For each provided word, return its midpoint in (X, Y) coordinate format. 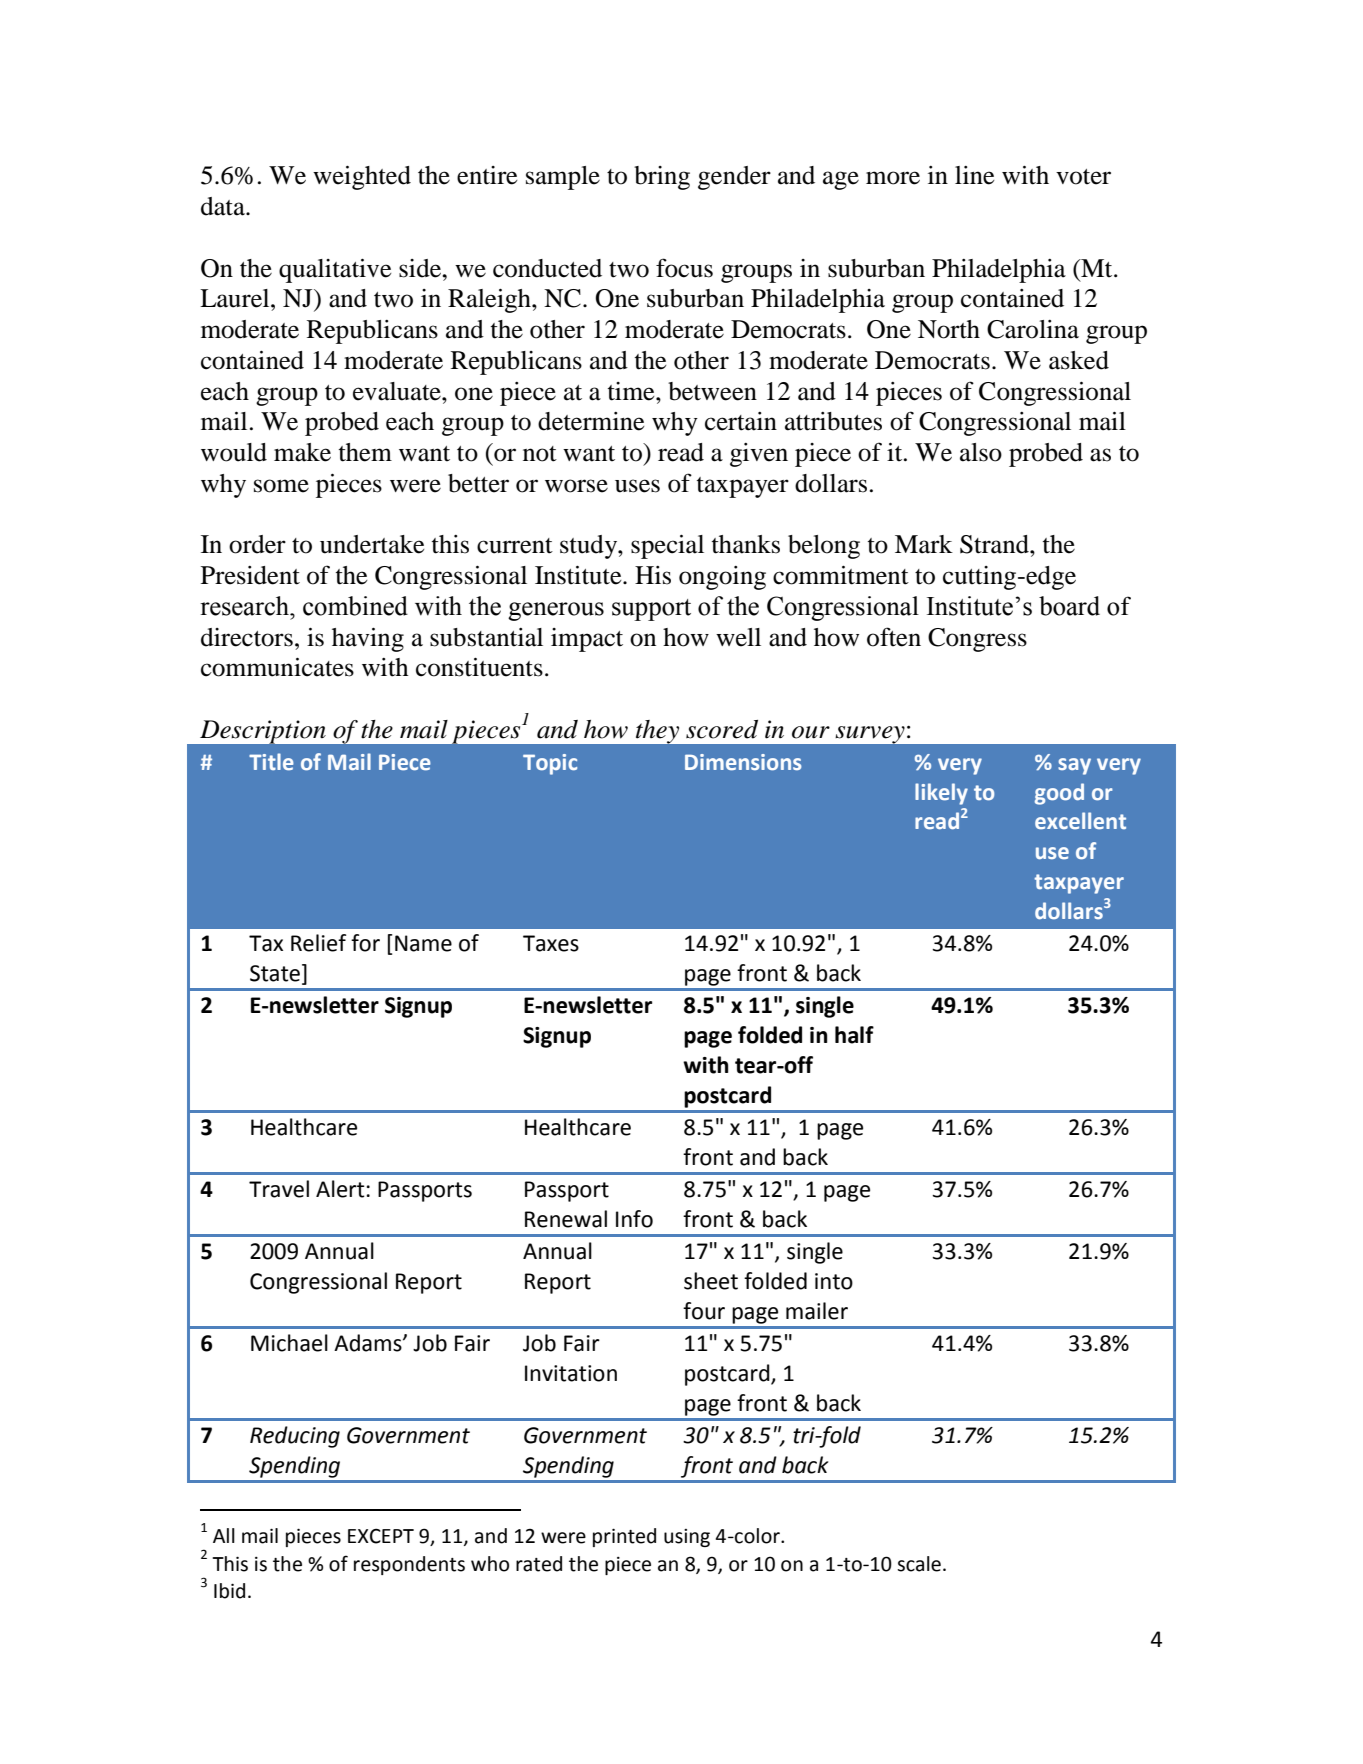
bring (662, 178)
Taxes (551, 943)
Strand (995, 544)
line (974, 175)
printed (624, 1537)
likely (941, 794)
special (667, 547)
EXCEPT (381, 1536)
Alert (340, 1189)
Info (634, 1219)
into (834, 1281)
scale (919, 1564)
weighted (362, 178)
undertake (372, 544)
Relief (318, 943)
